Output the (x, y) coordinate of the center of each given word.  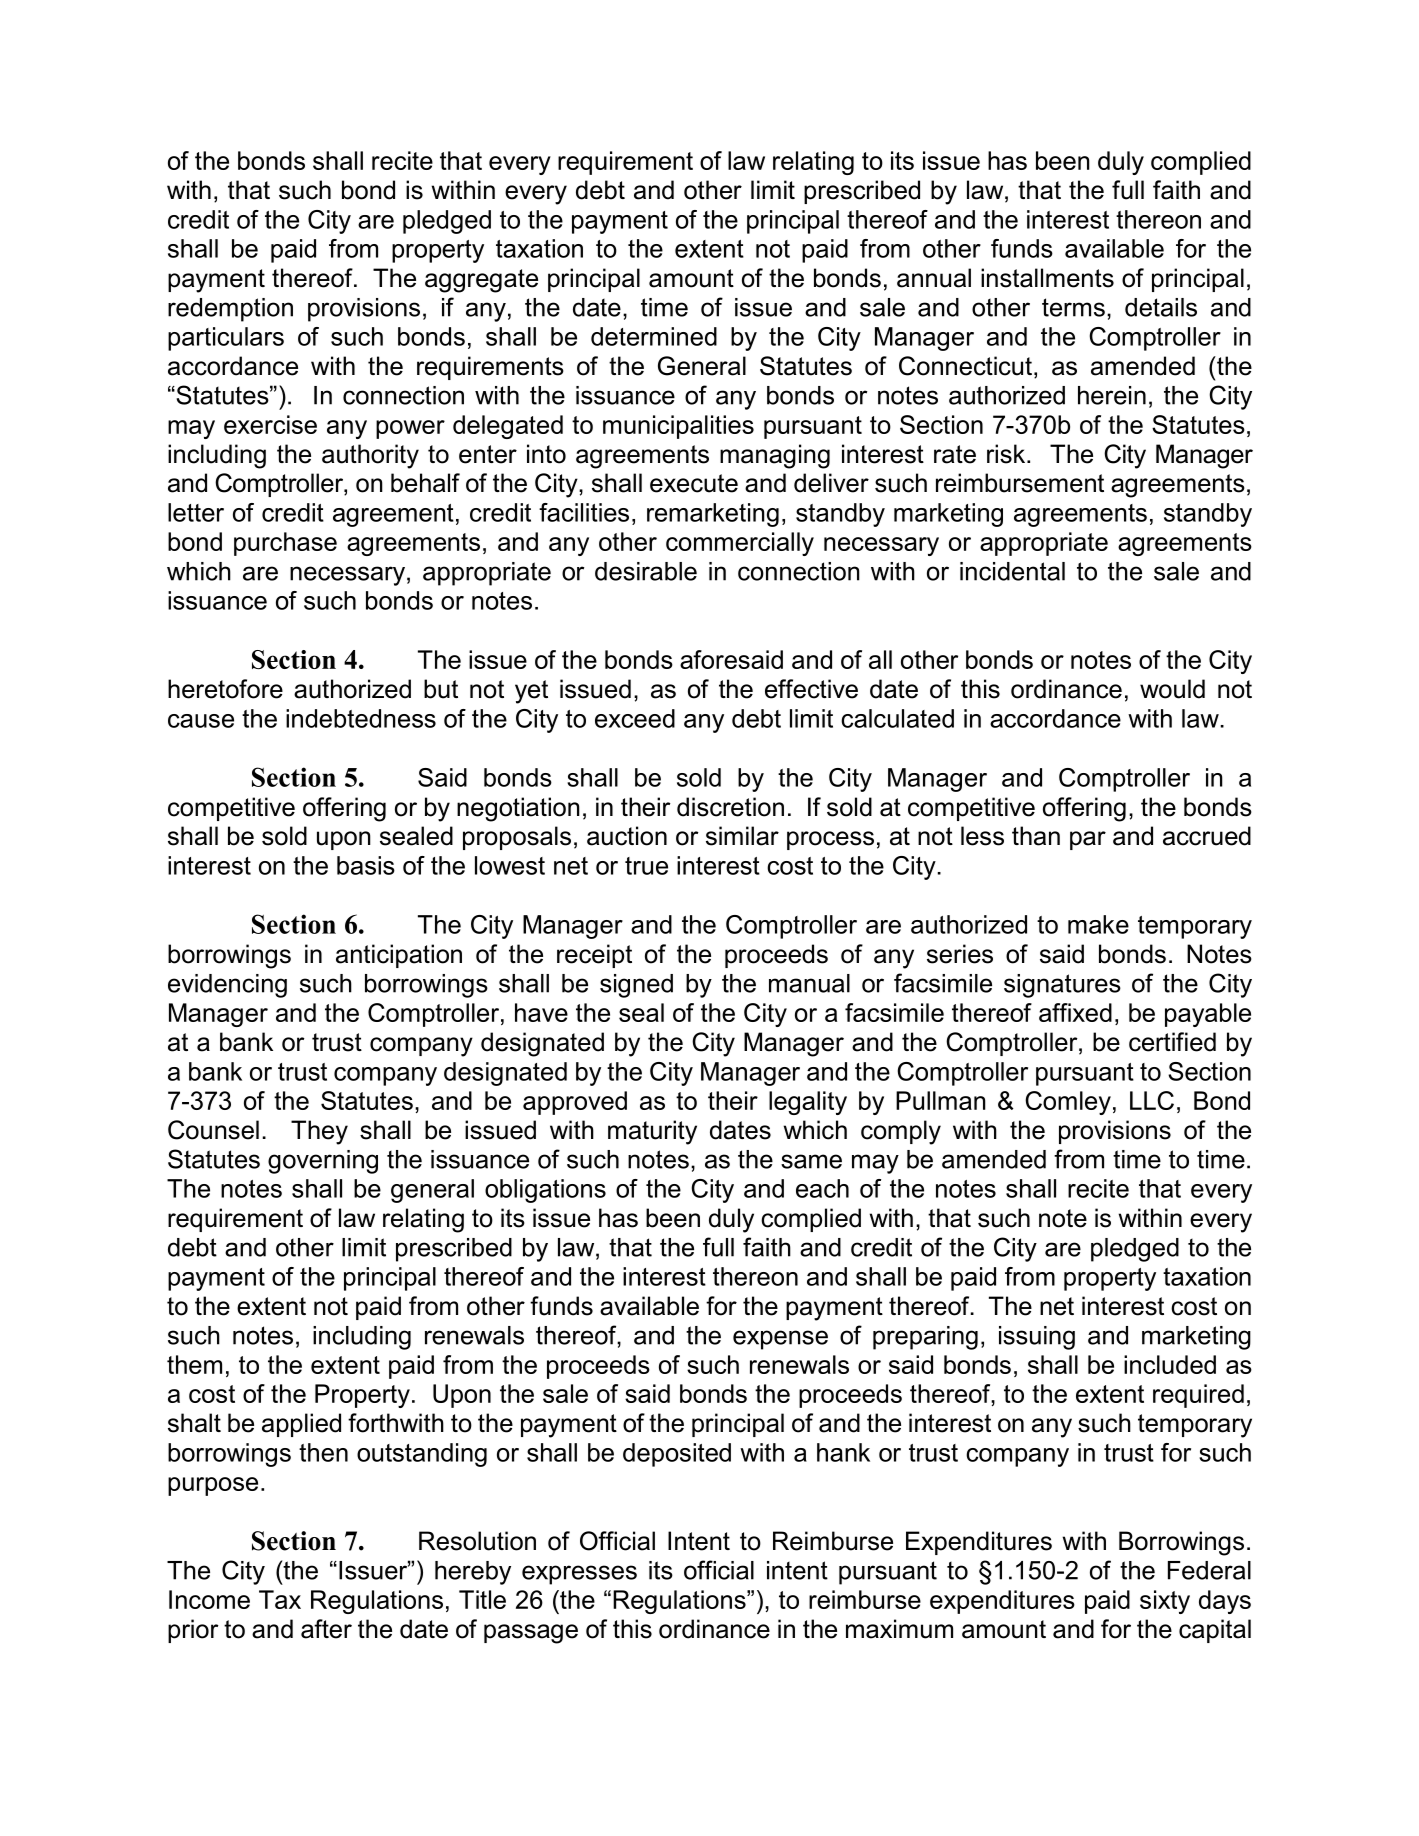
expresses (579, 1575)
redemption (230, 310)
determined (654, 336)
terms (1073, 307)
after (326, 1629)
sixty (1165, 1602)
